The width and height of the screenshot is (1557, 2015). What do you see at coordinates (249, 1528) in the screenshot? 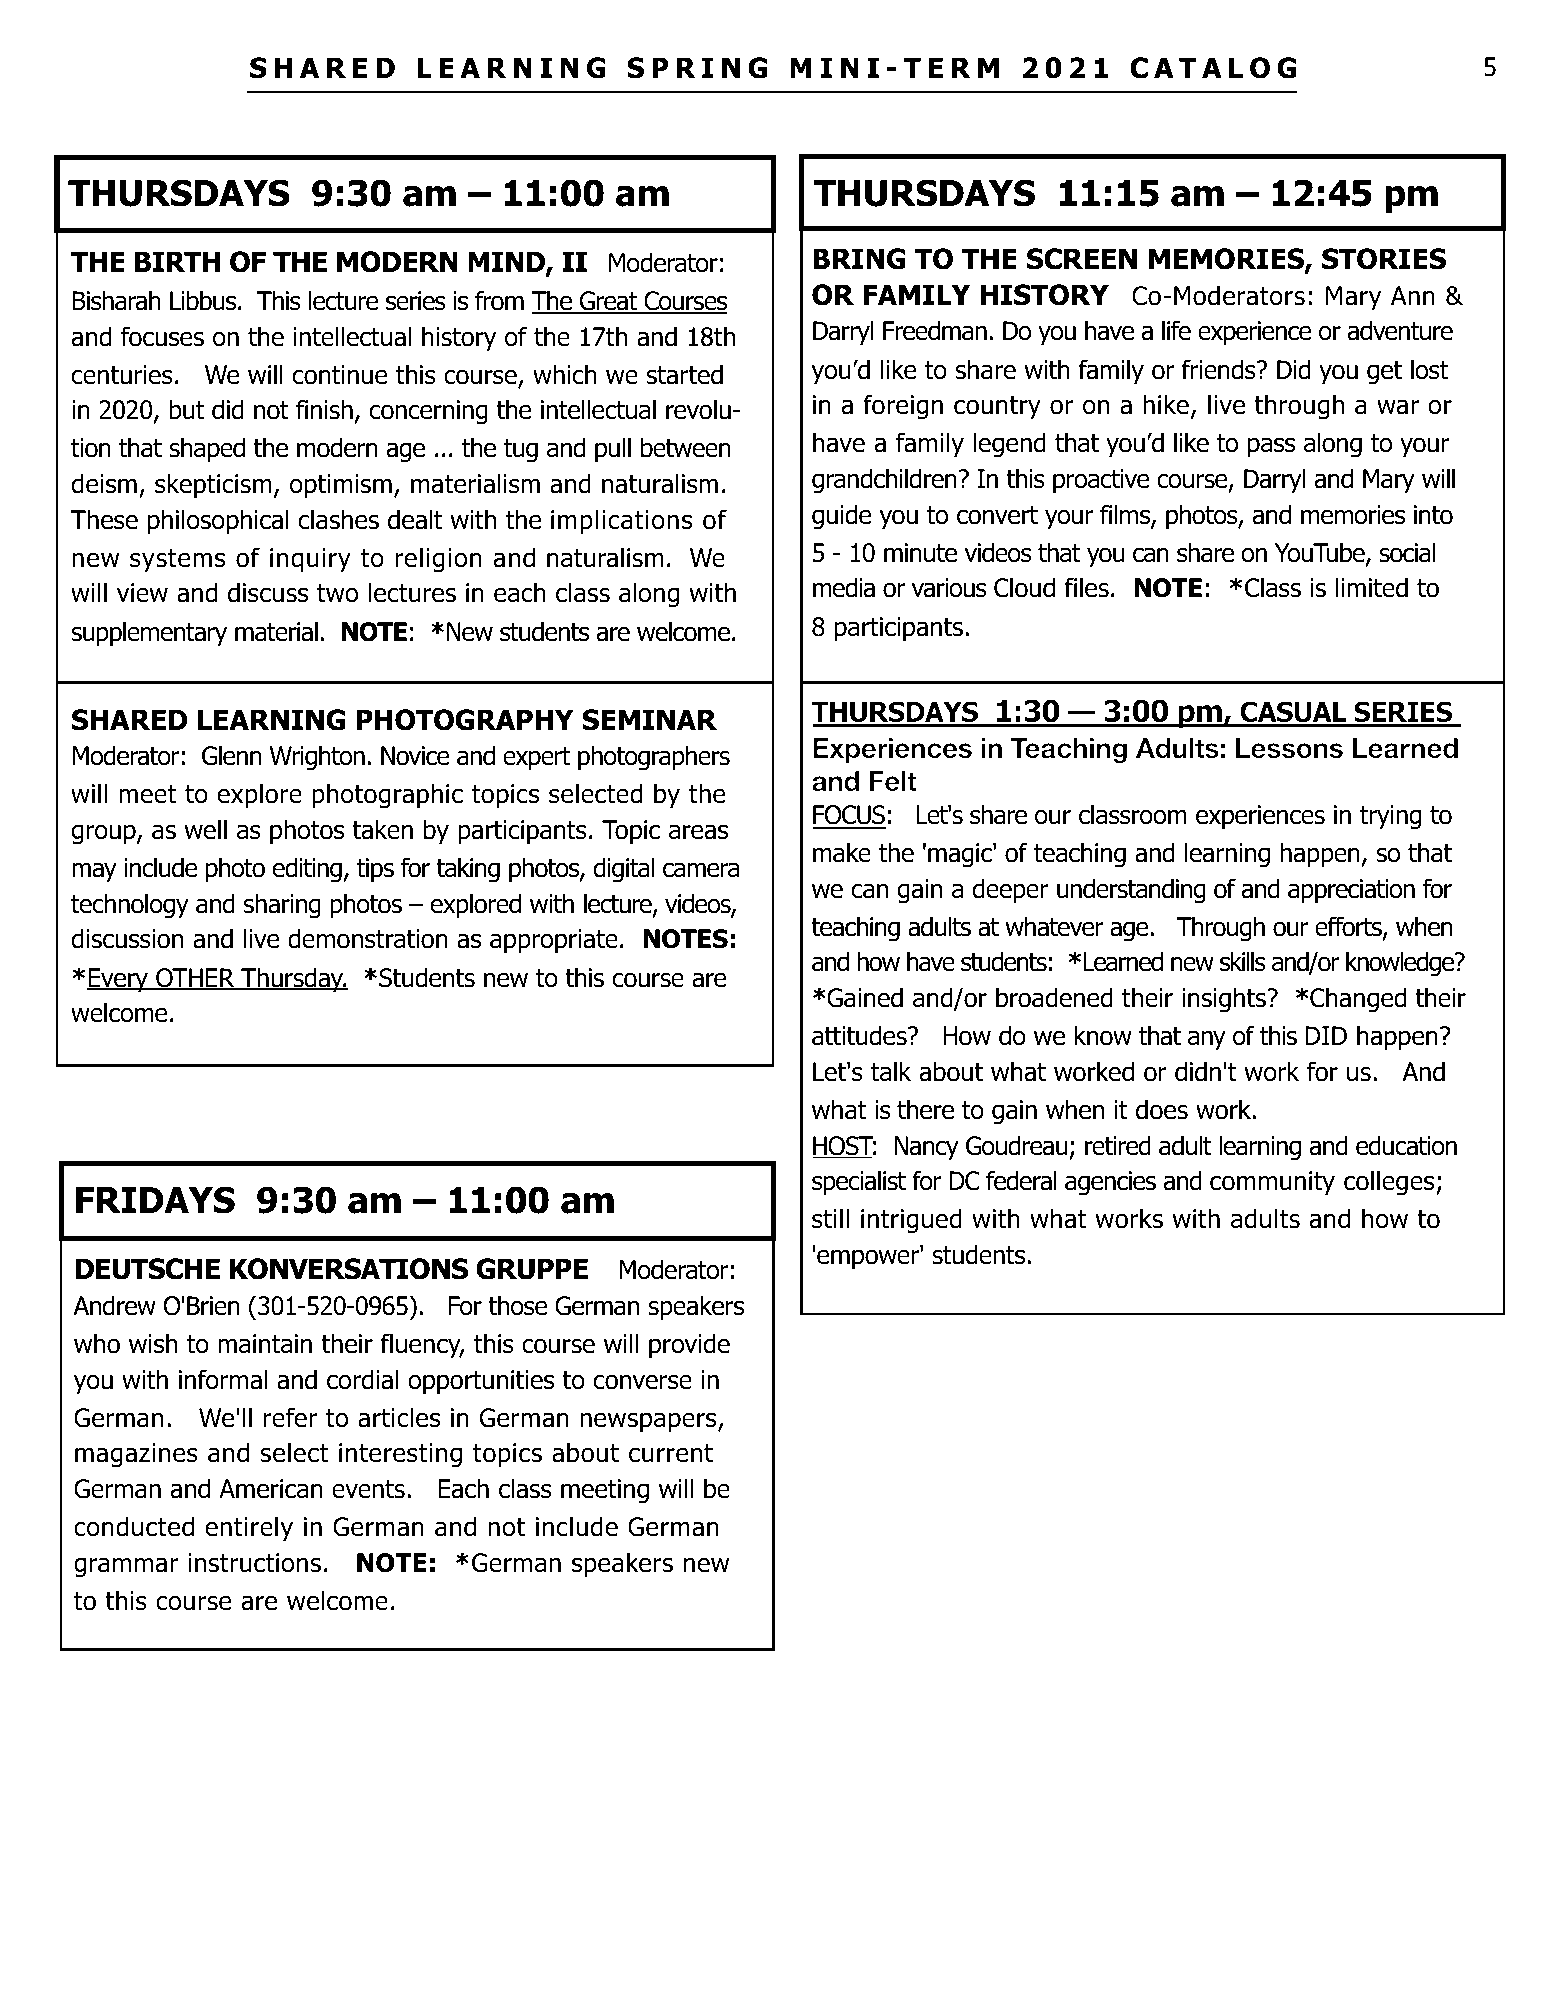
I see `entirely` at bounding box center [249, 1528].
